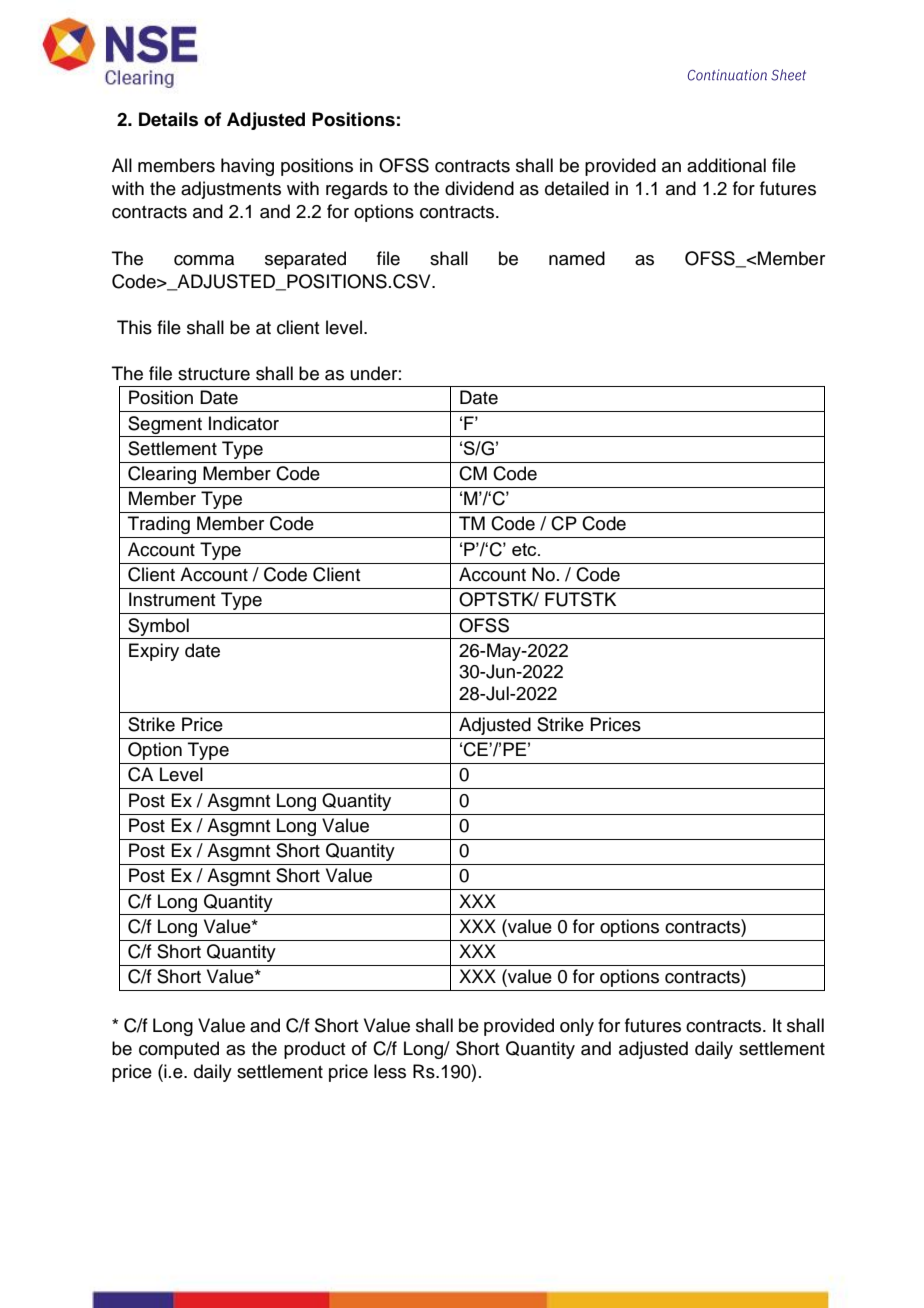  Describe the element at coordinates (525, 549) in the page. I see `etc` at that location.
